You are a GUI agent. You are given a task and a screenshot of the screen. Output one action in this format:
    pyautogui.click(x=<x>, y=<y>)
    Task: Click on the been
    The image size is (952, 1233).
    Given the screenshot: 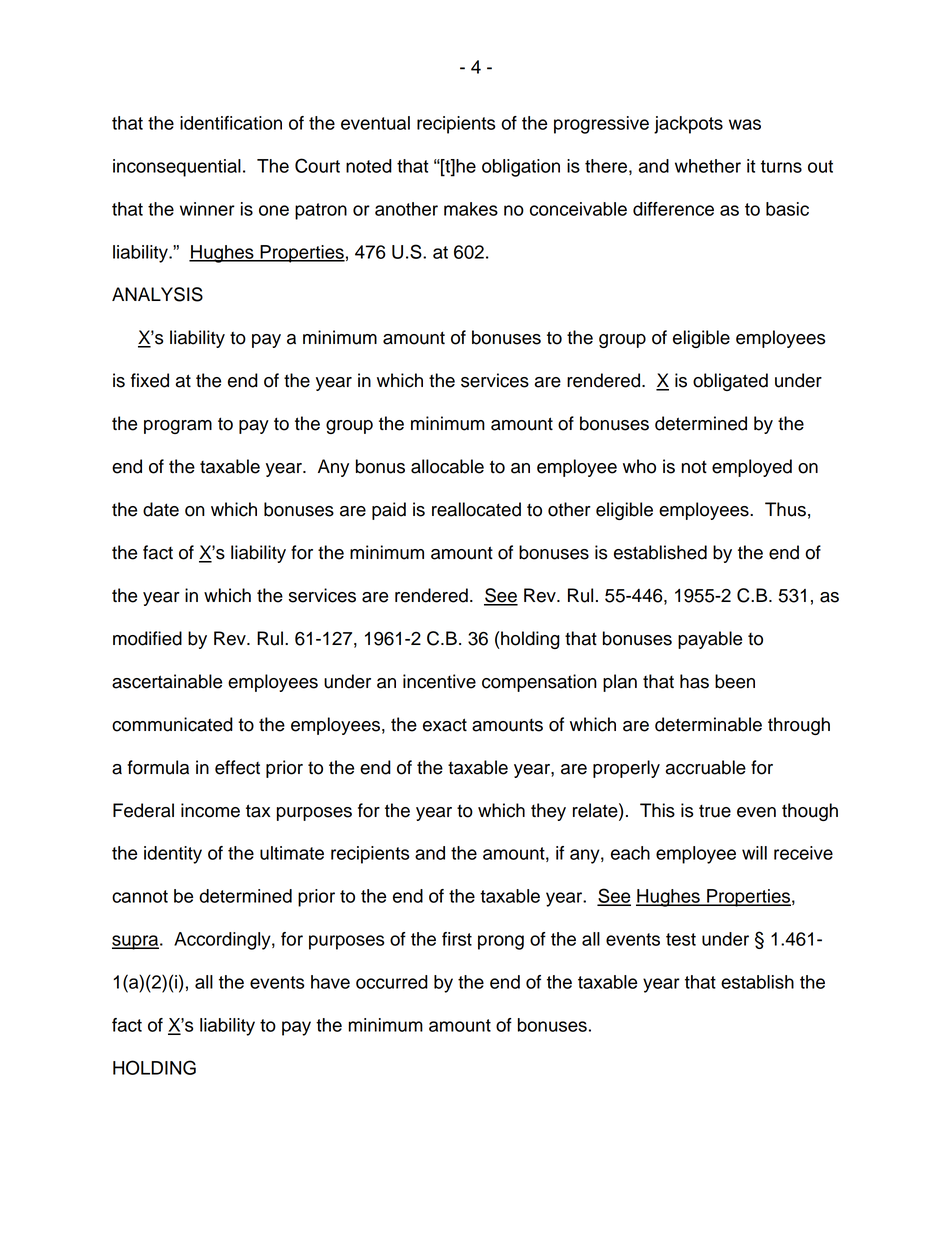 What is the action you would take?
    pyautogui.click(x=735, y=681)
